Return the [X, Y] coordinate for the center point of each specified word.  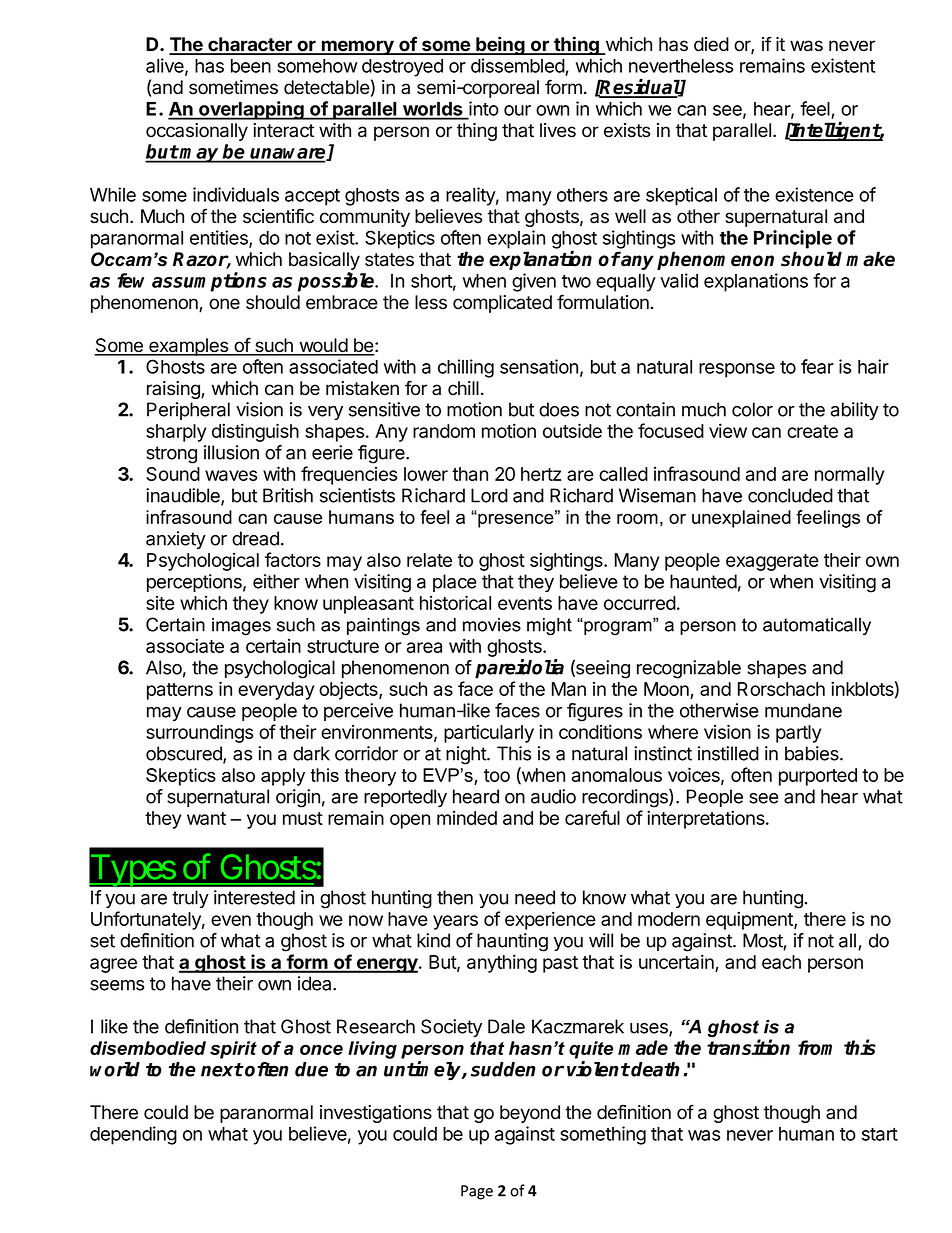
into [483, 109]
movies [492, 625]
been [251, 66]
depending [133, 1135]
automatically [817, 626]
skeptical [681, 196]
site [160, 603]
